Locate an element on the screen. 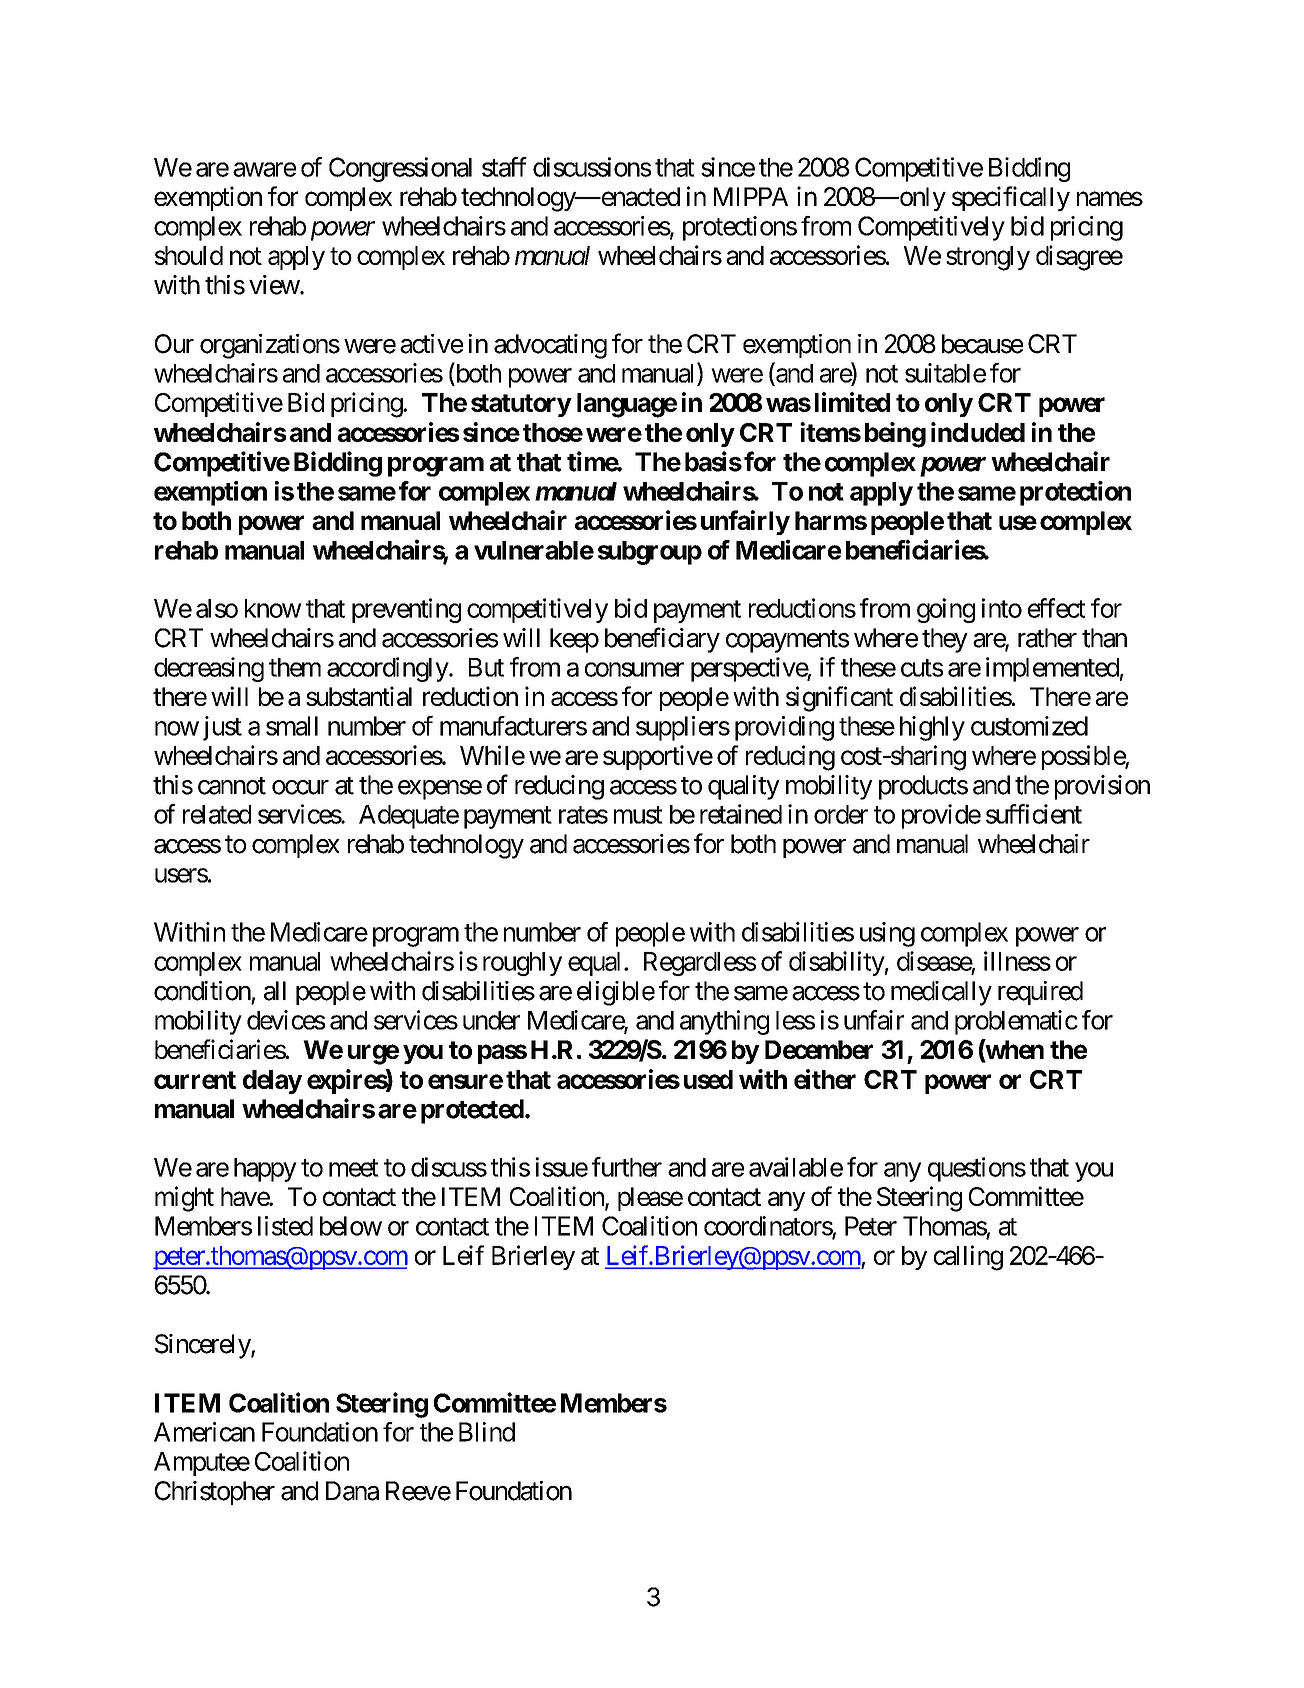 The width and height of the screenshot is (1304, 1688). Our is located at coordinates (174, 344).
